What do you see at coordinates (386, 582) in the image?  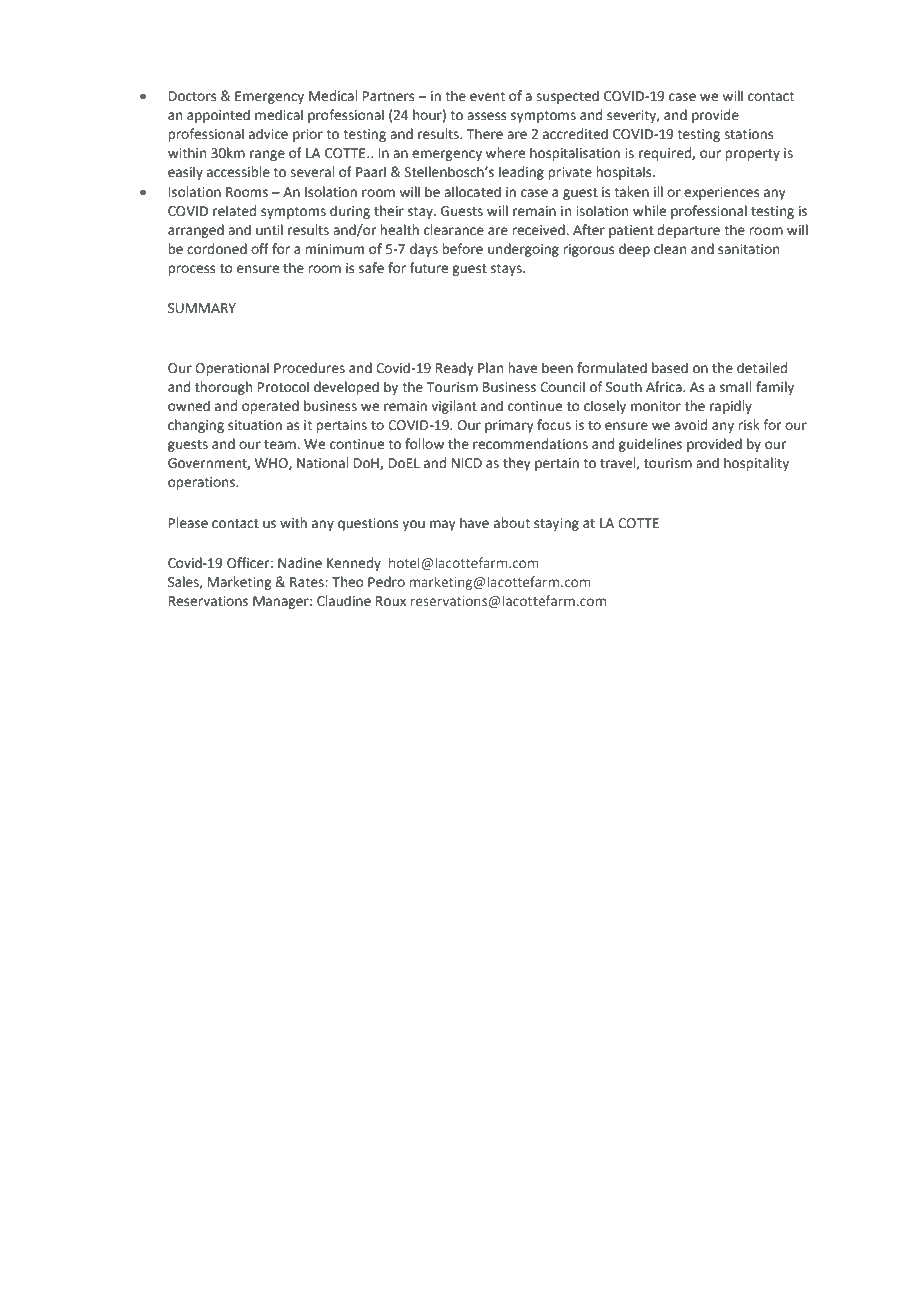 I see `Pedro` at bounding box center [386, 582].
